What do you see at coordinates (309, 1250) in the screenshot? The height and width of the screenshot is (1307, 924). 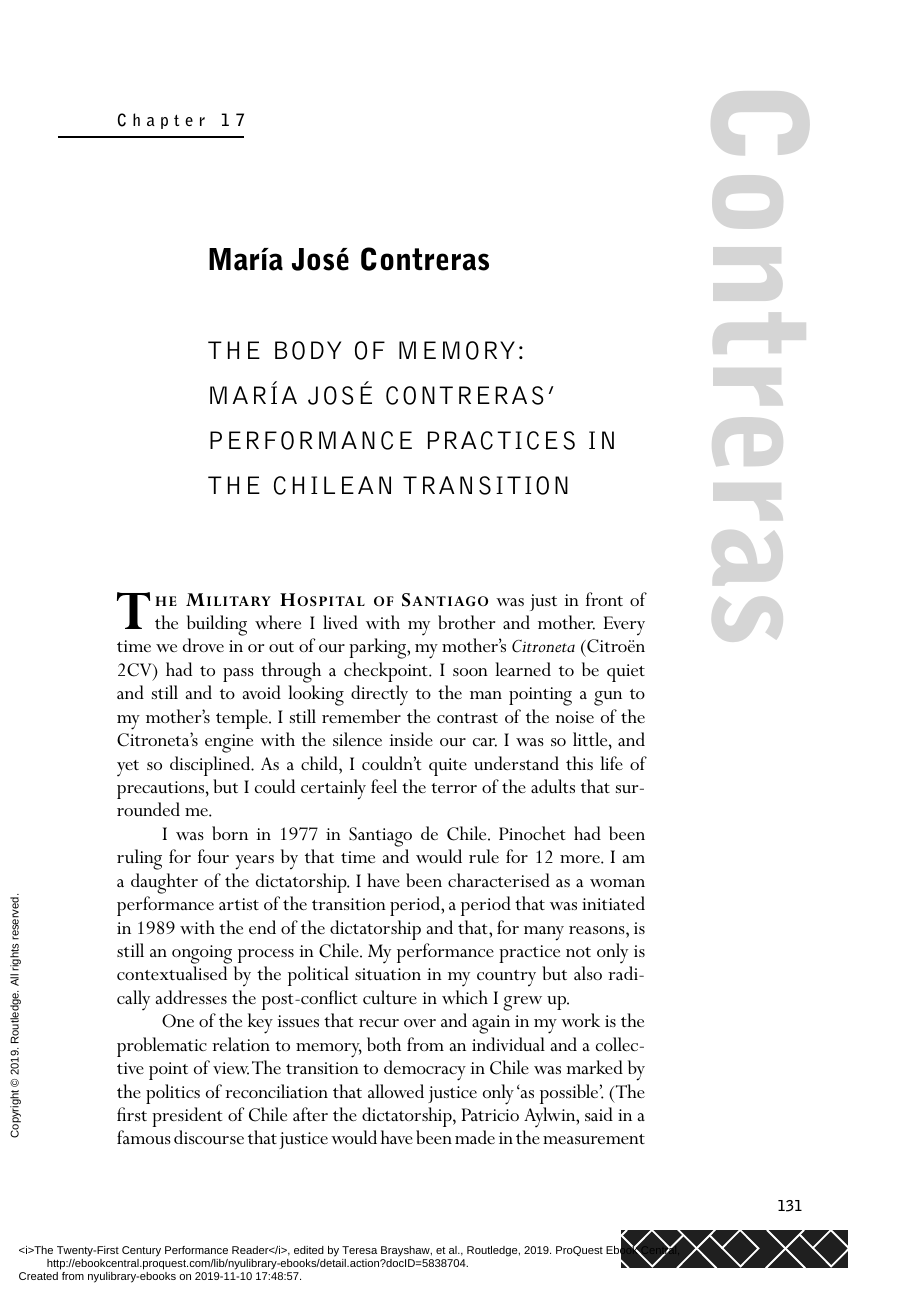 I see `edited` at bounding box center [309, 1250].
